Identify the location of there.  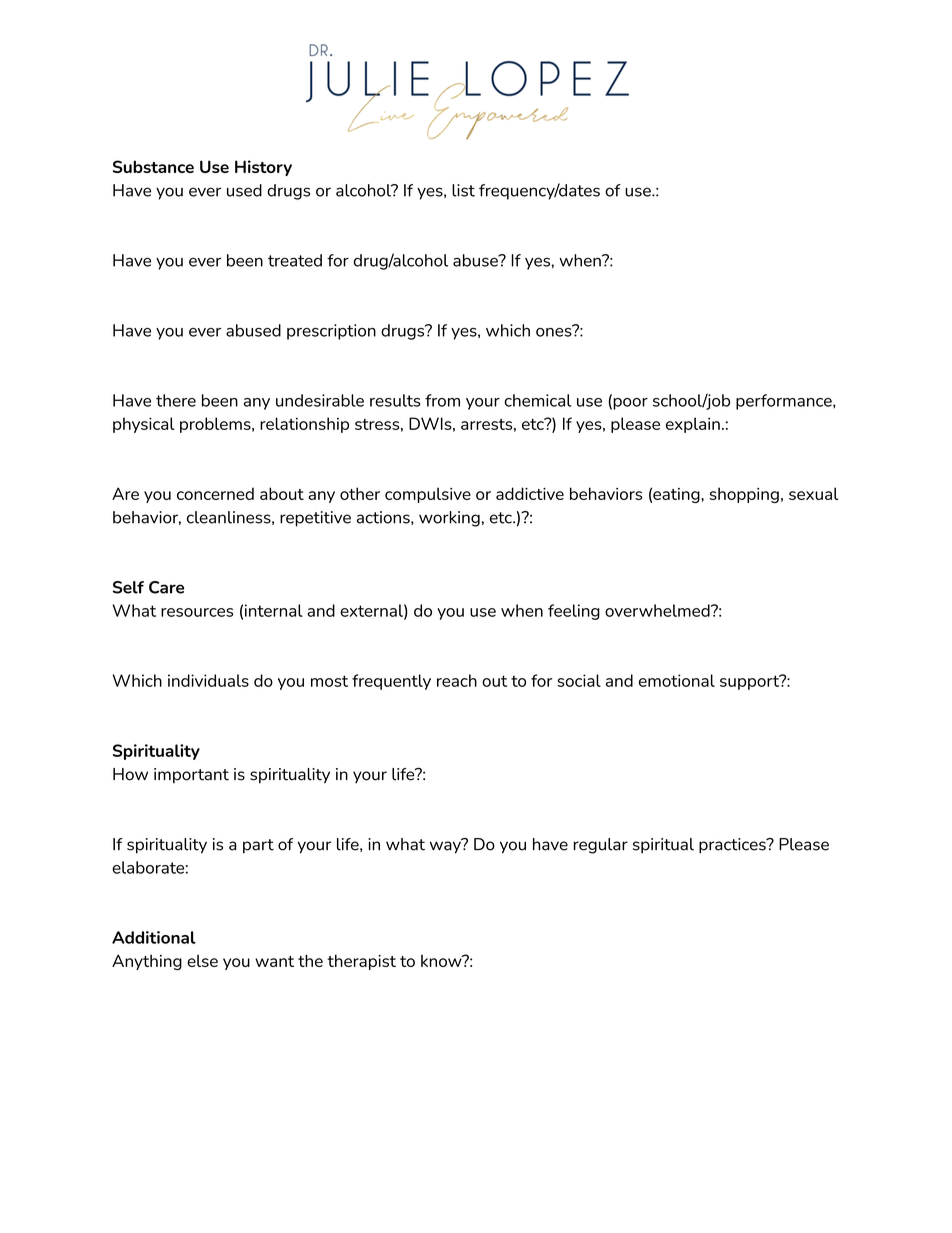
(176, 400).
